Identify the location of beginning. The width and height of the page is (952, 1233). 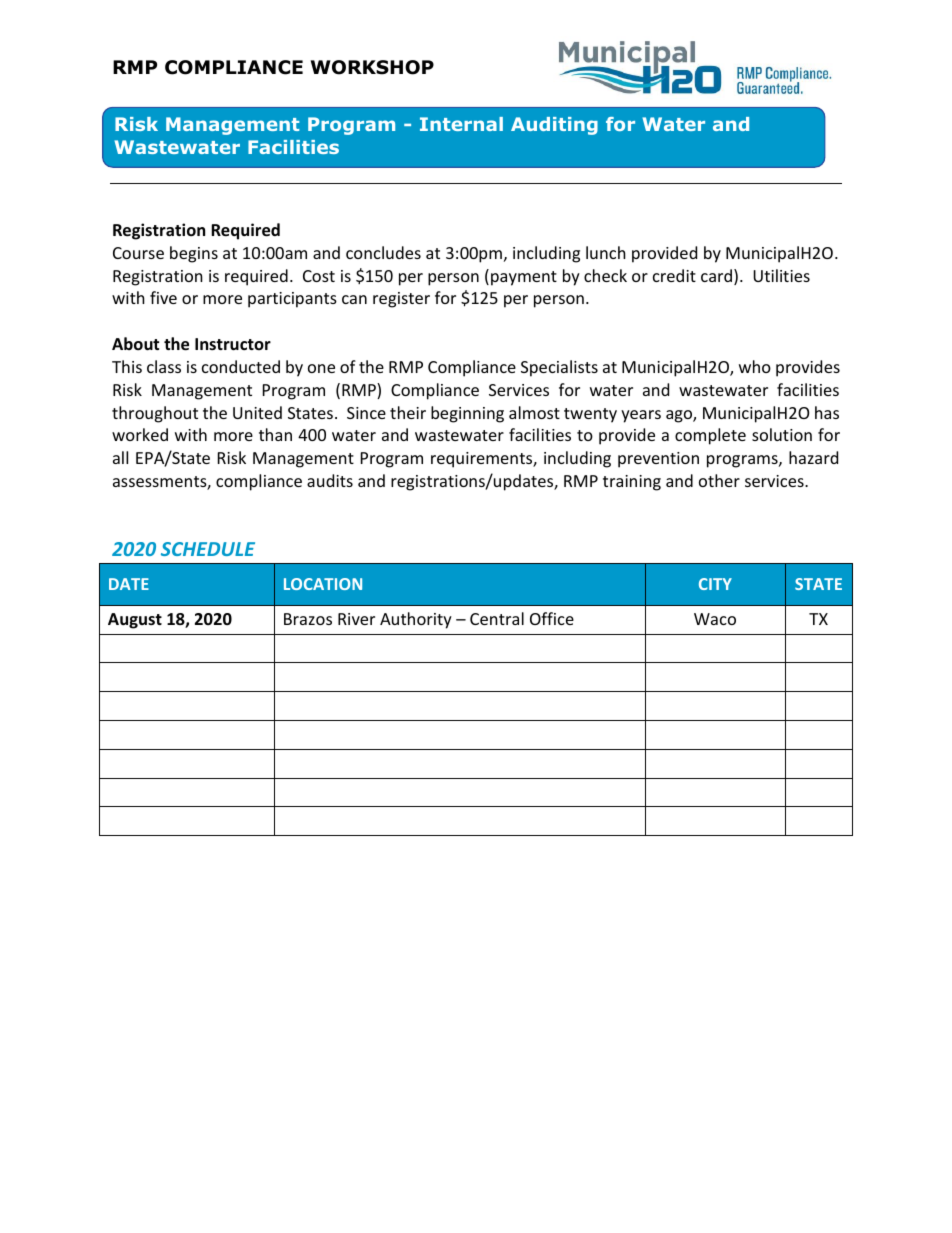
(467, 414).
